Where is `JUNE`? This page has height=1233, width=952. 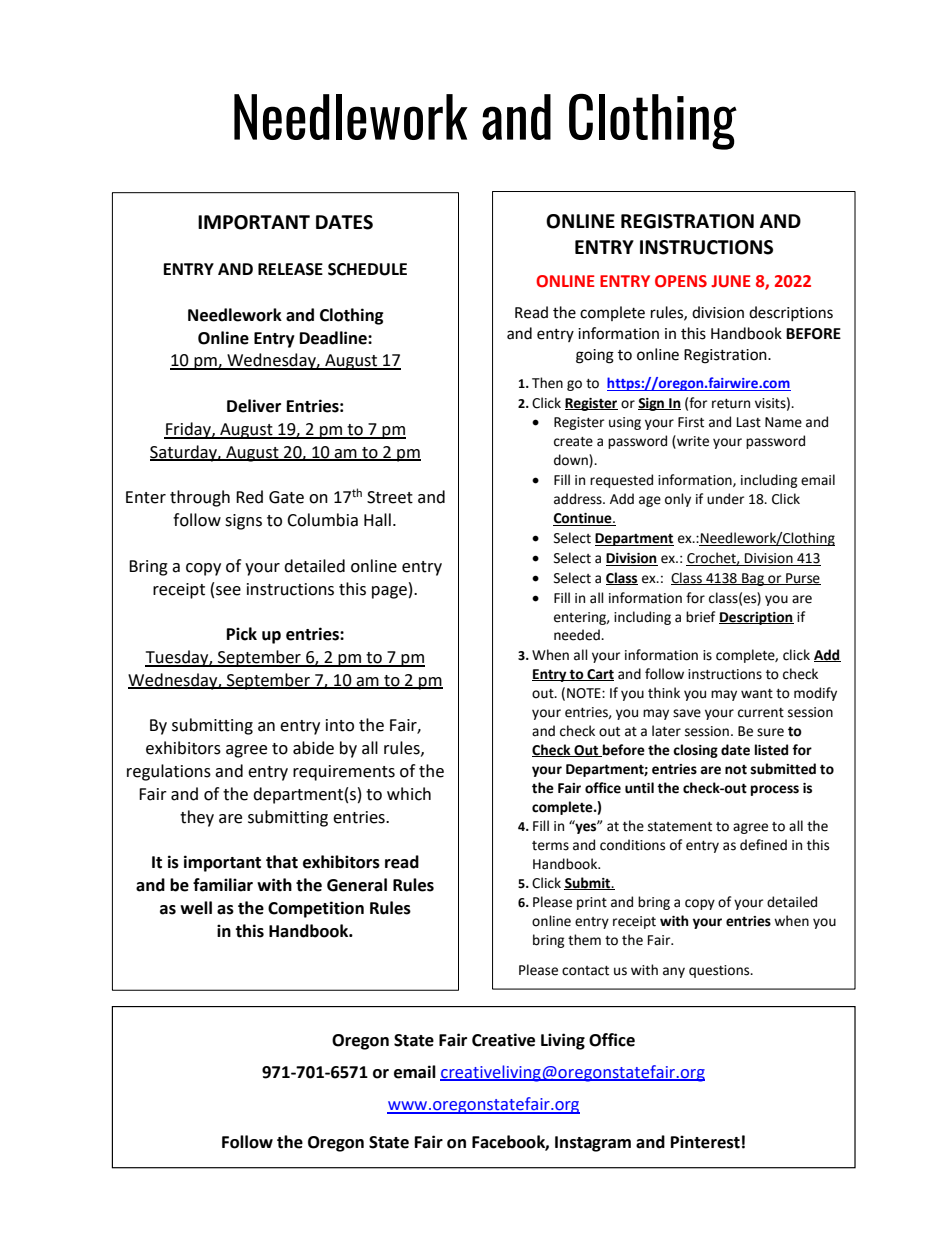
JUNE is located at coordinates (731, 281).
